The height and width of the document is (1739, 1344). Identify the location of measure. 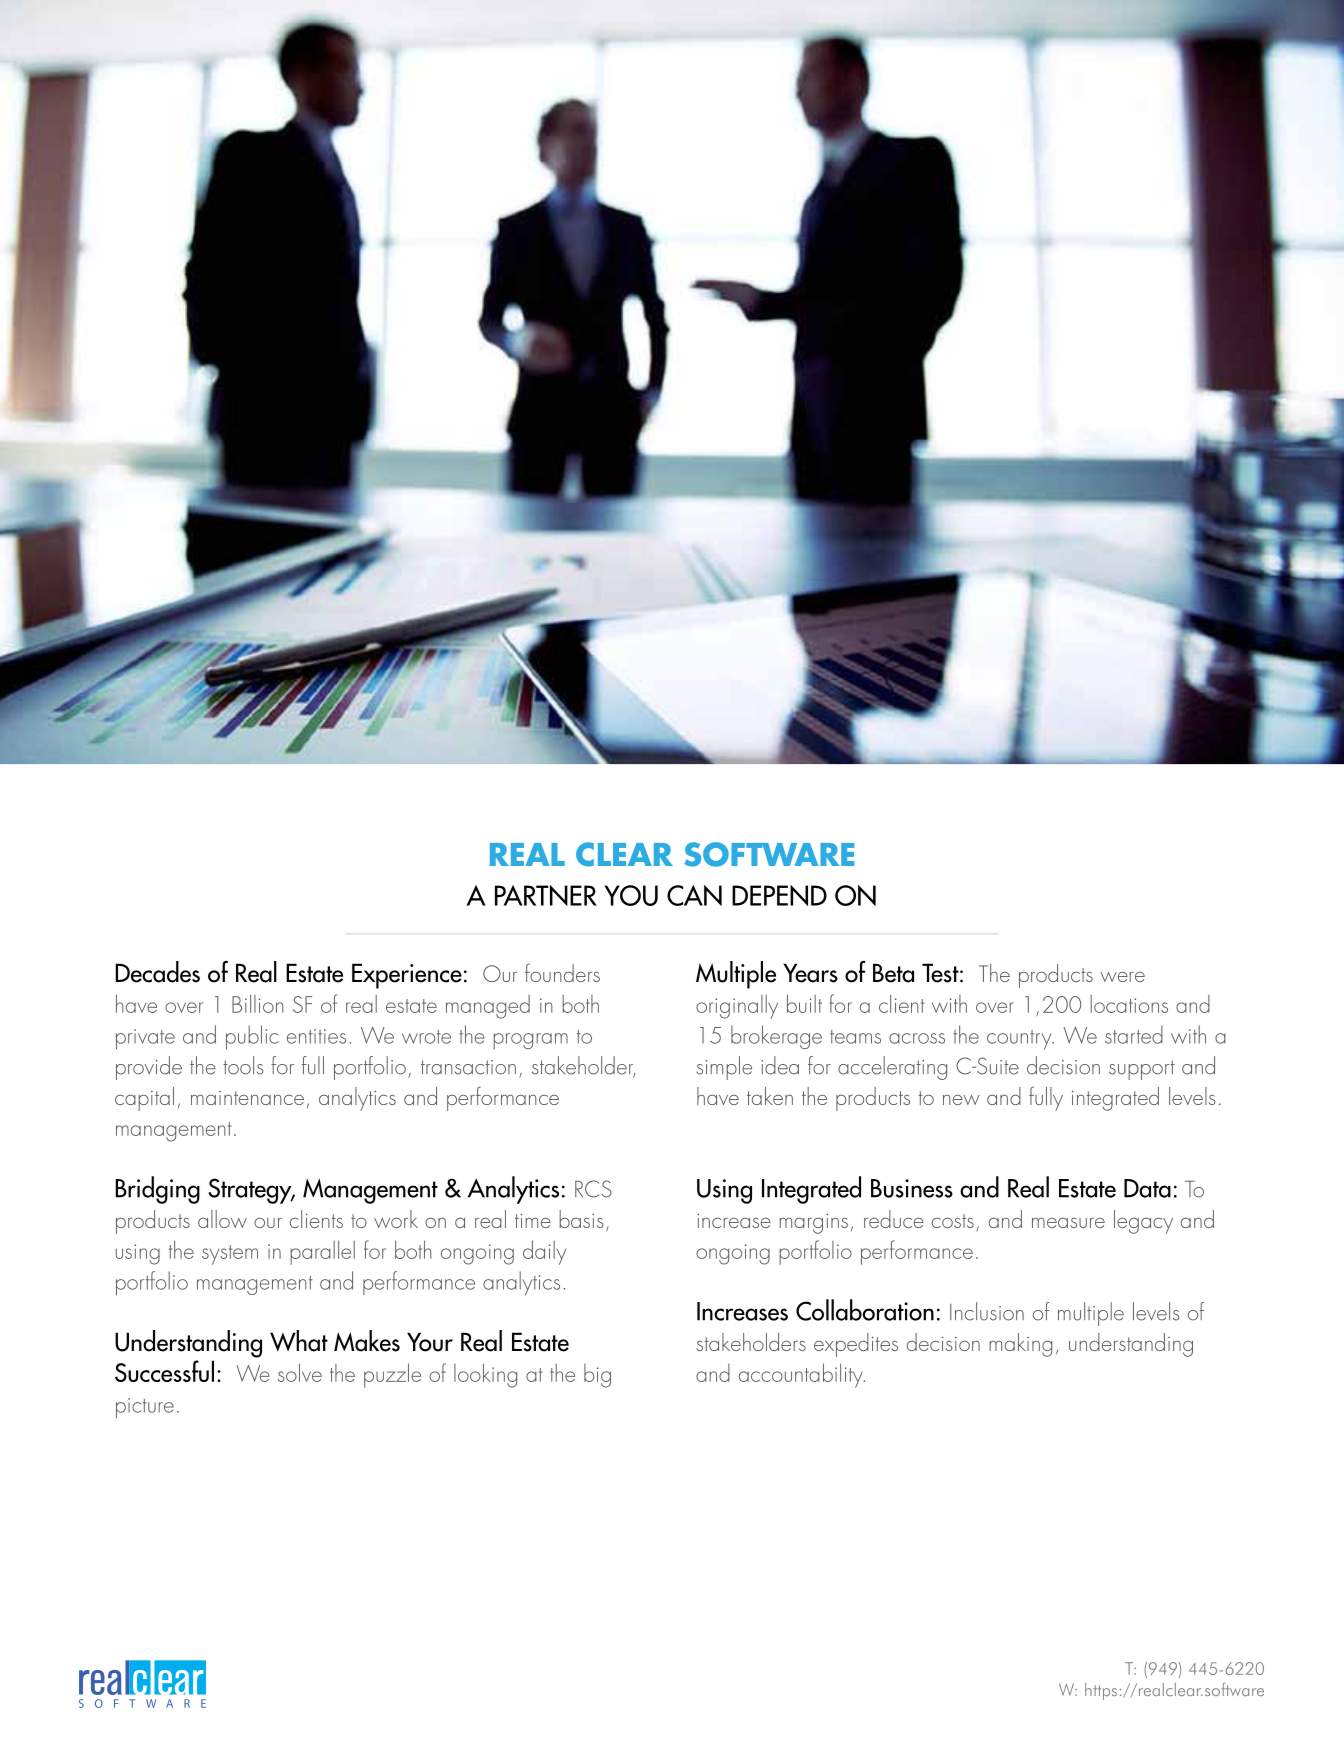
(1068, 1222).
